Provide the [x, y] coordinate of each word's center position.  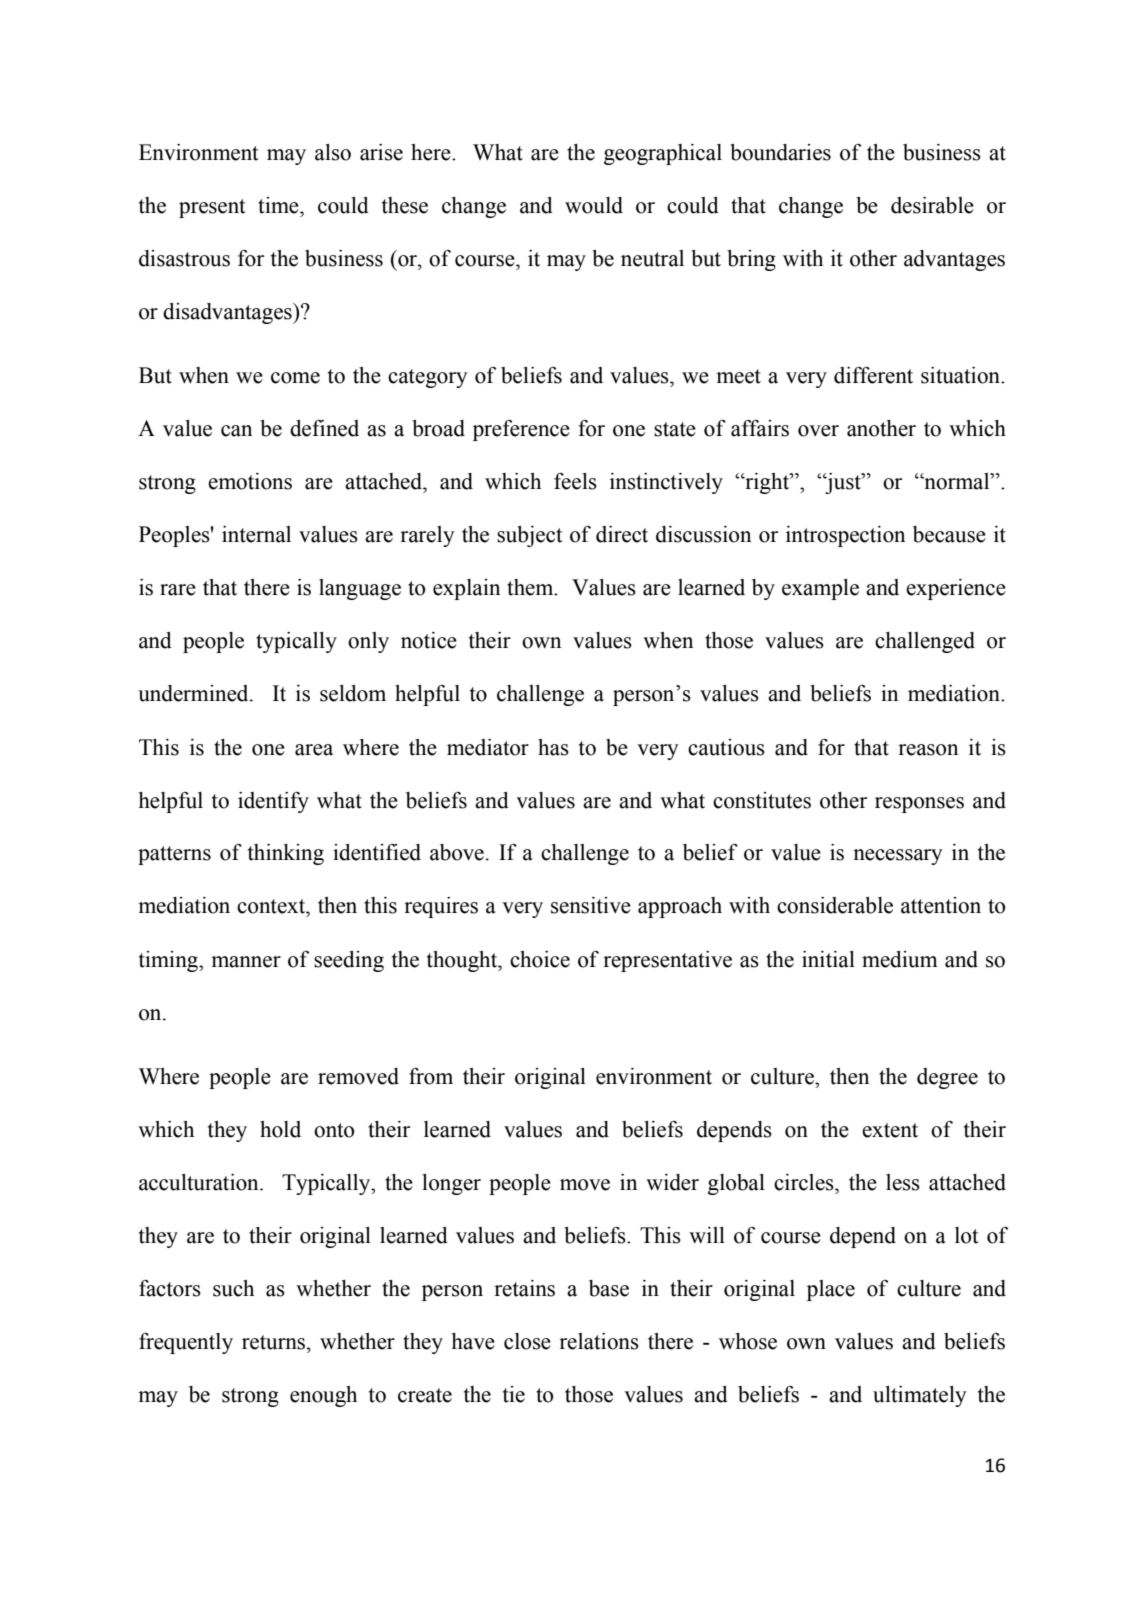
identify [273, 802]
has [553, 747]
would [594, 205]
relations [599, 1341]
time [279, 205]
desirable [932, 205]
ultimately [920, 1396]
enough [323, 1396]
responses [919, 805]
